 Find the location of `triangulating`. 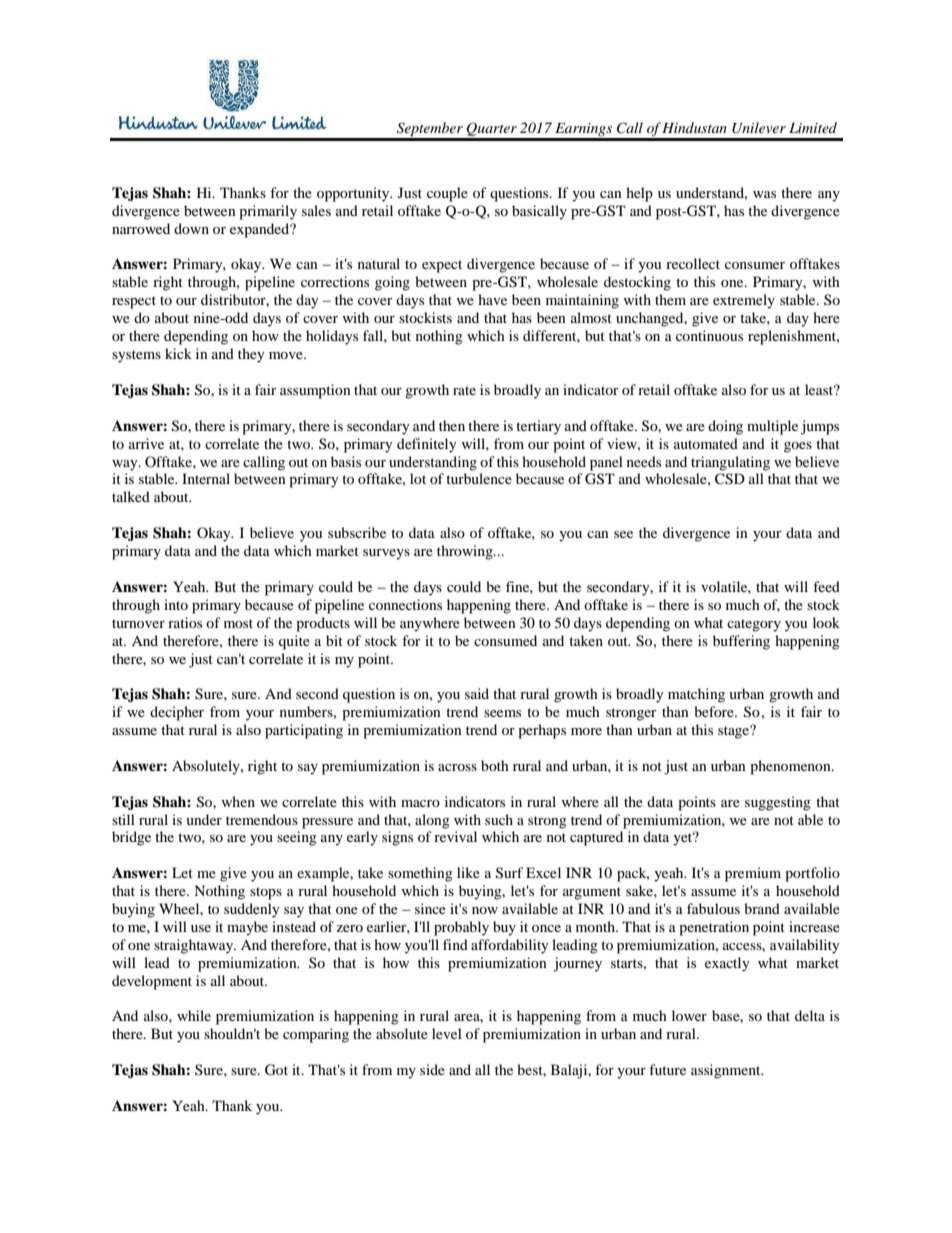

triangulating is located at coordinates (730, 463).
